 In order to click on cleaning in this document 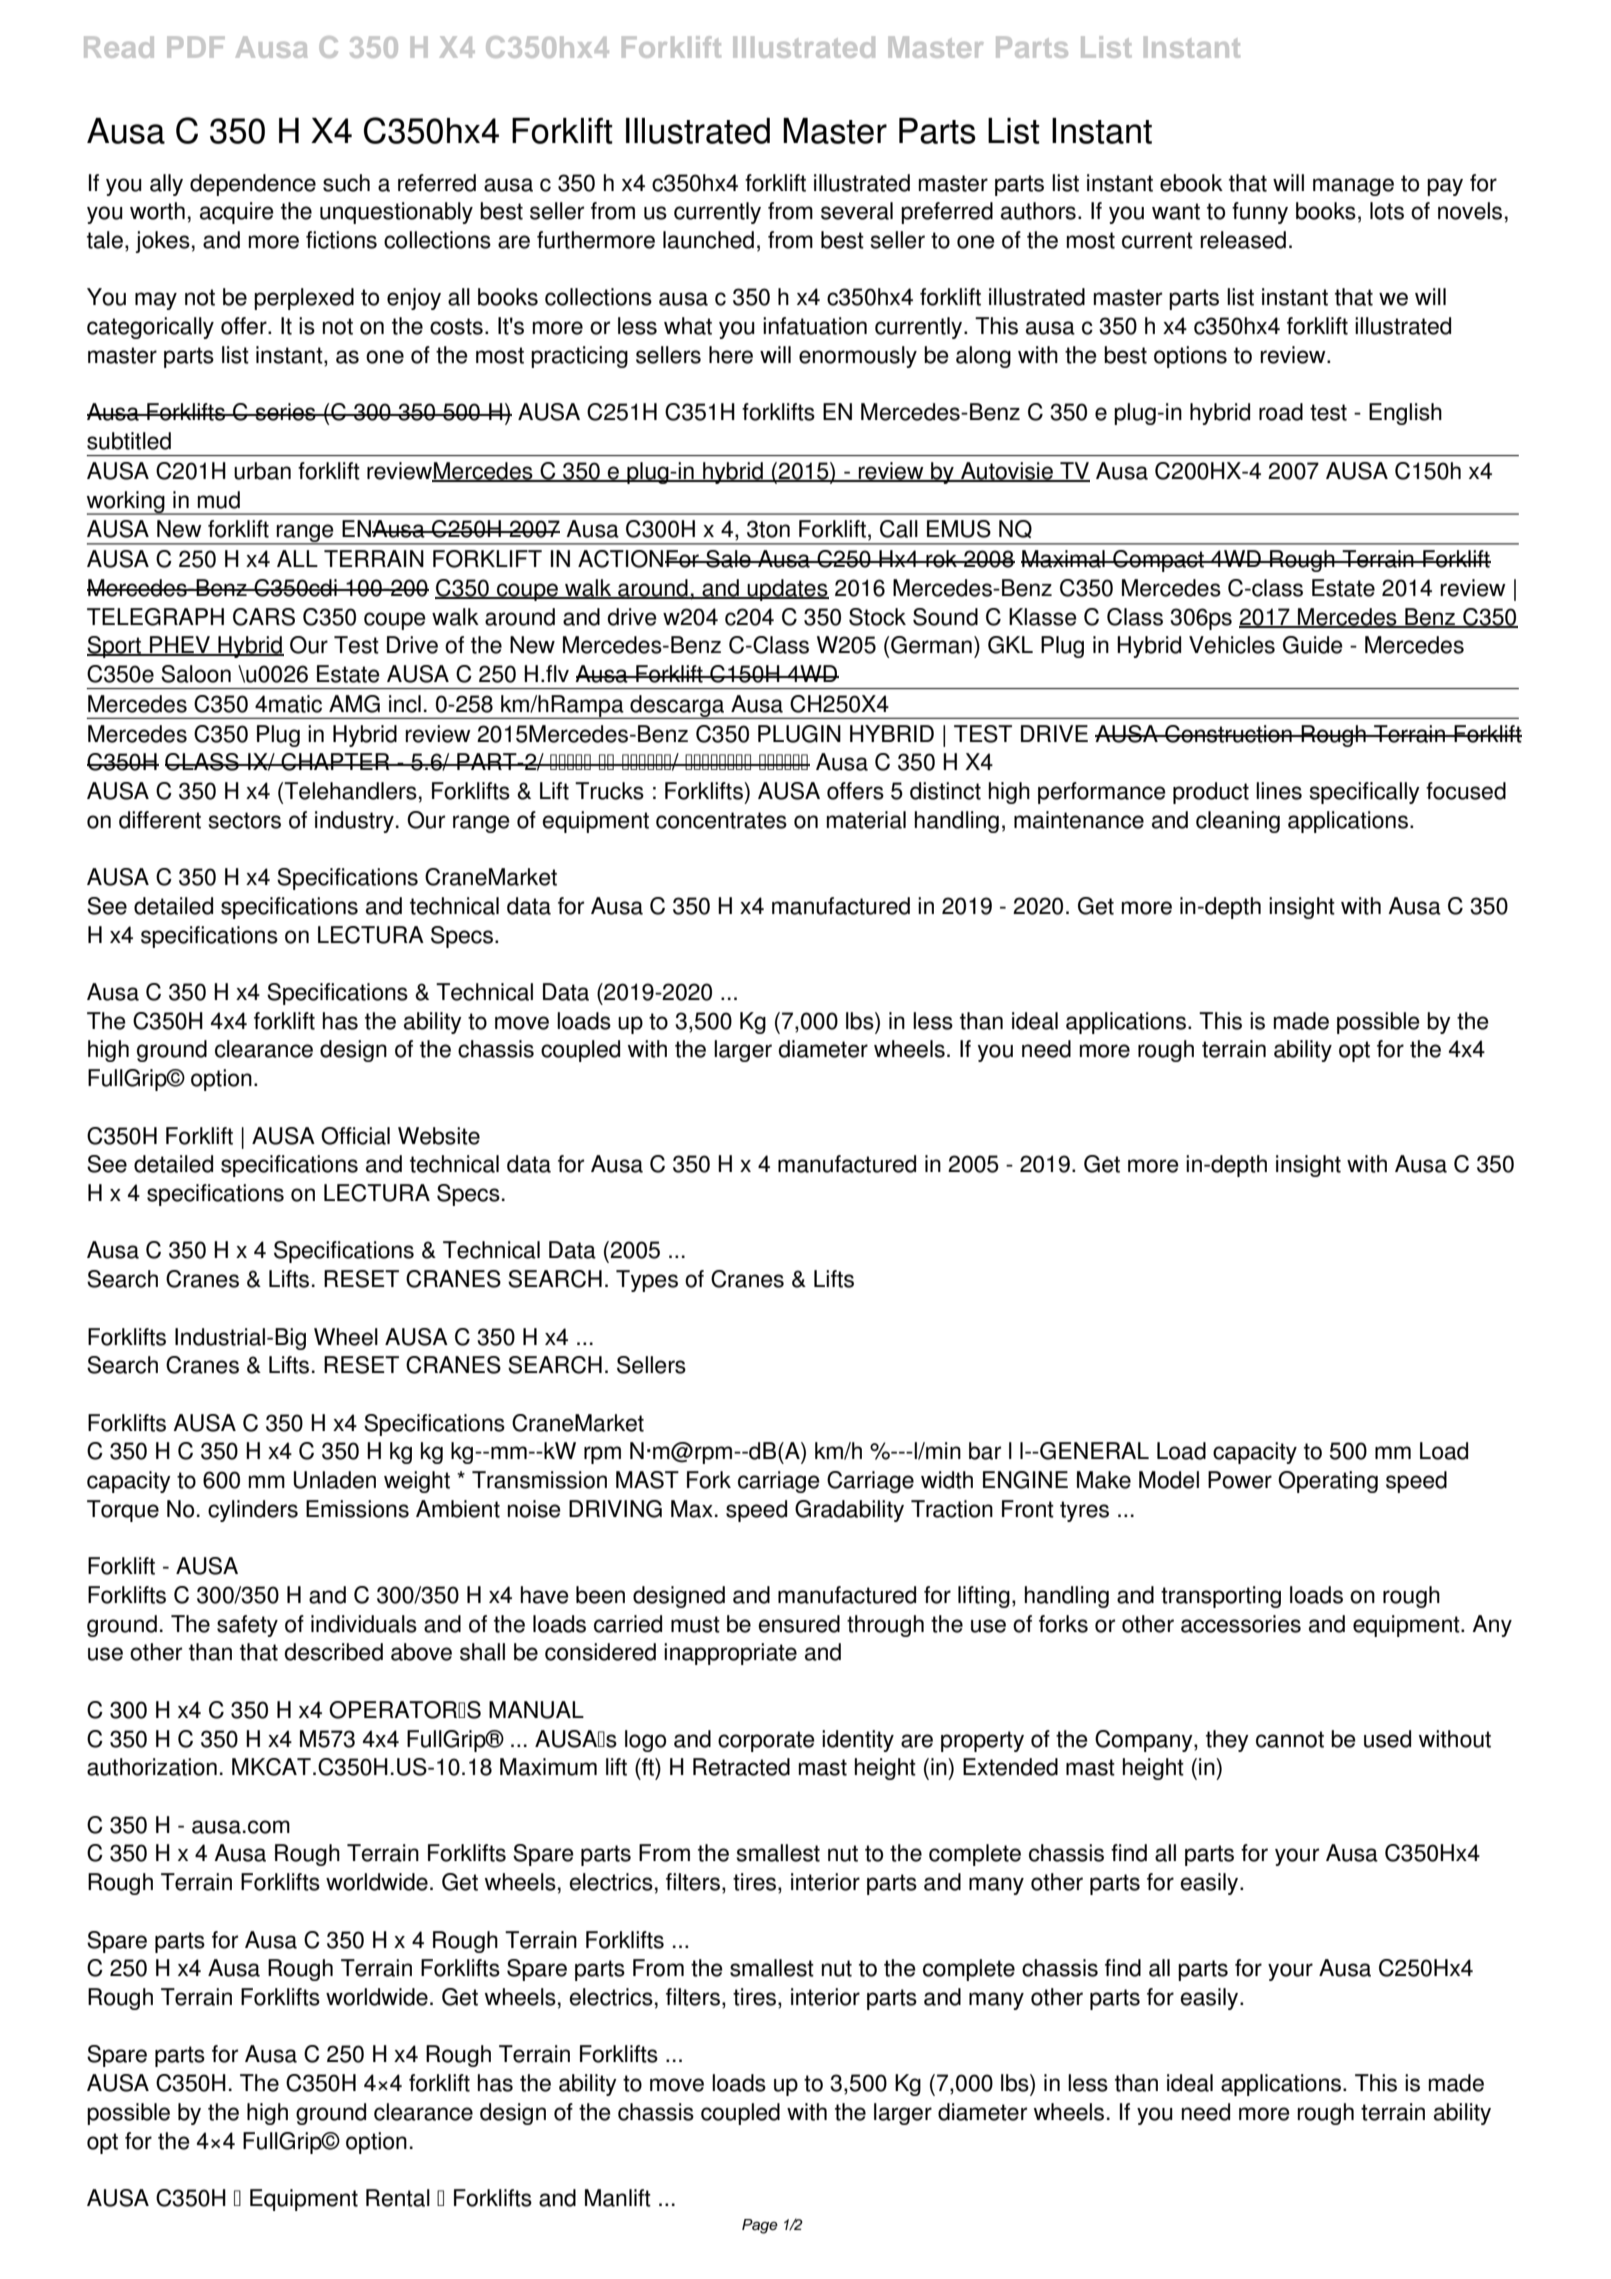, I will do `click(1238, 822)`.
